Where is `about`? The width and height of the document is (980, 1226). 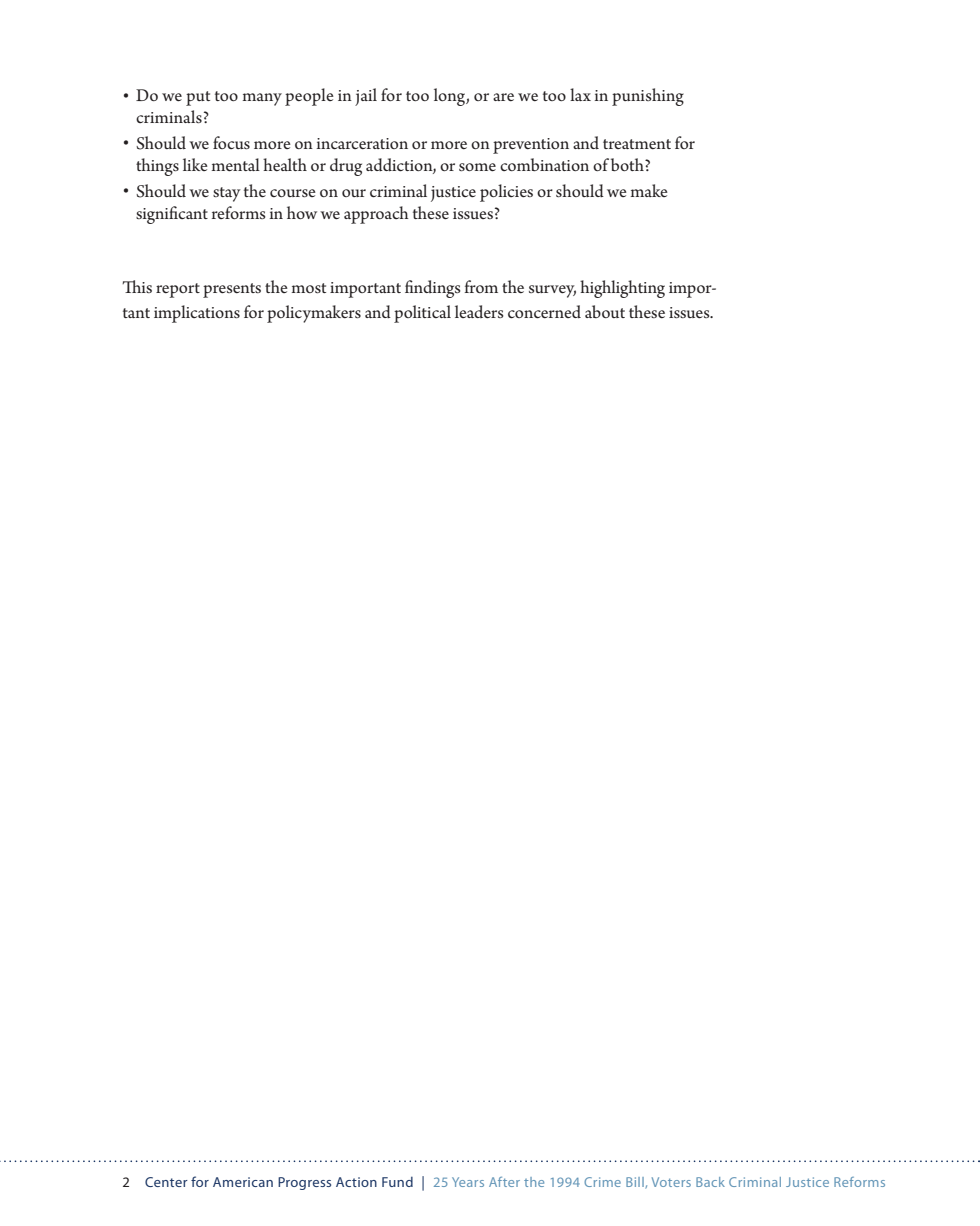
about is located at coordinates (605, 311).
